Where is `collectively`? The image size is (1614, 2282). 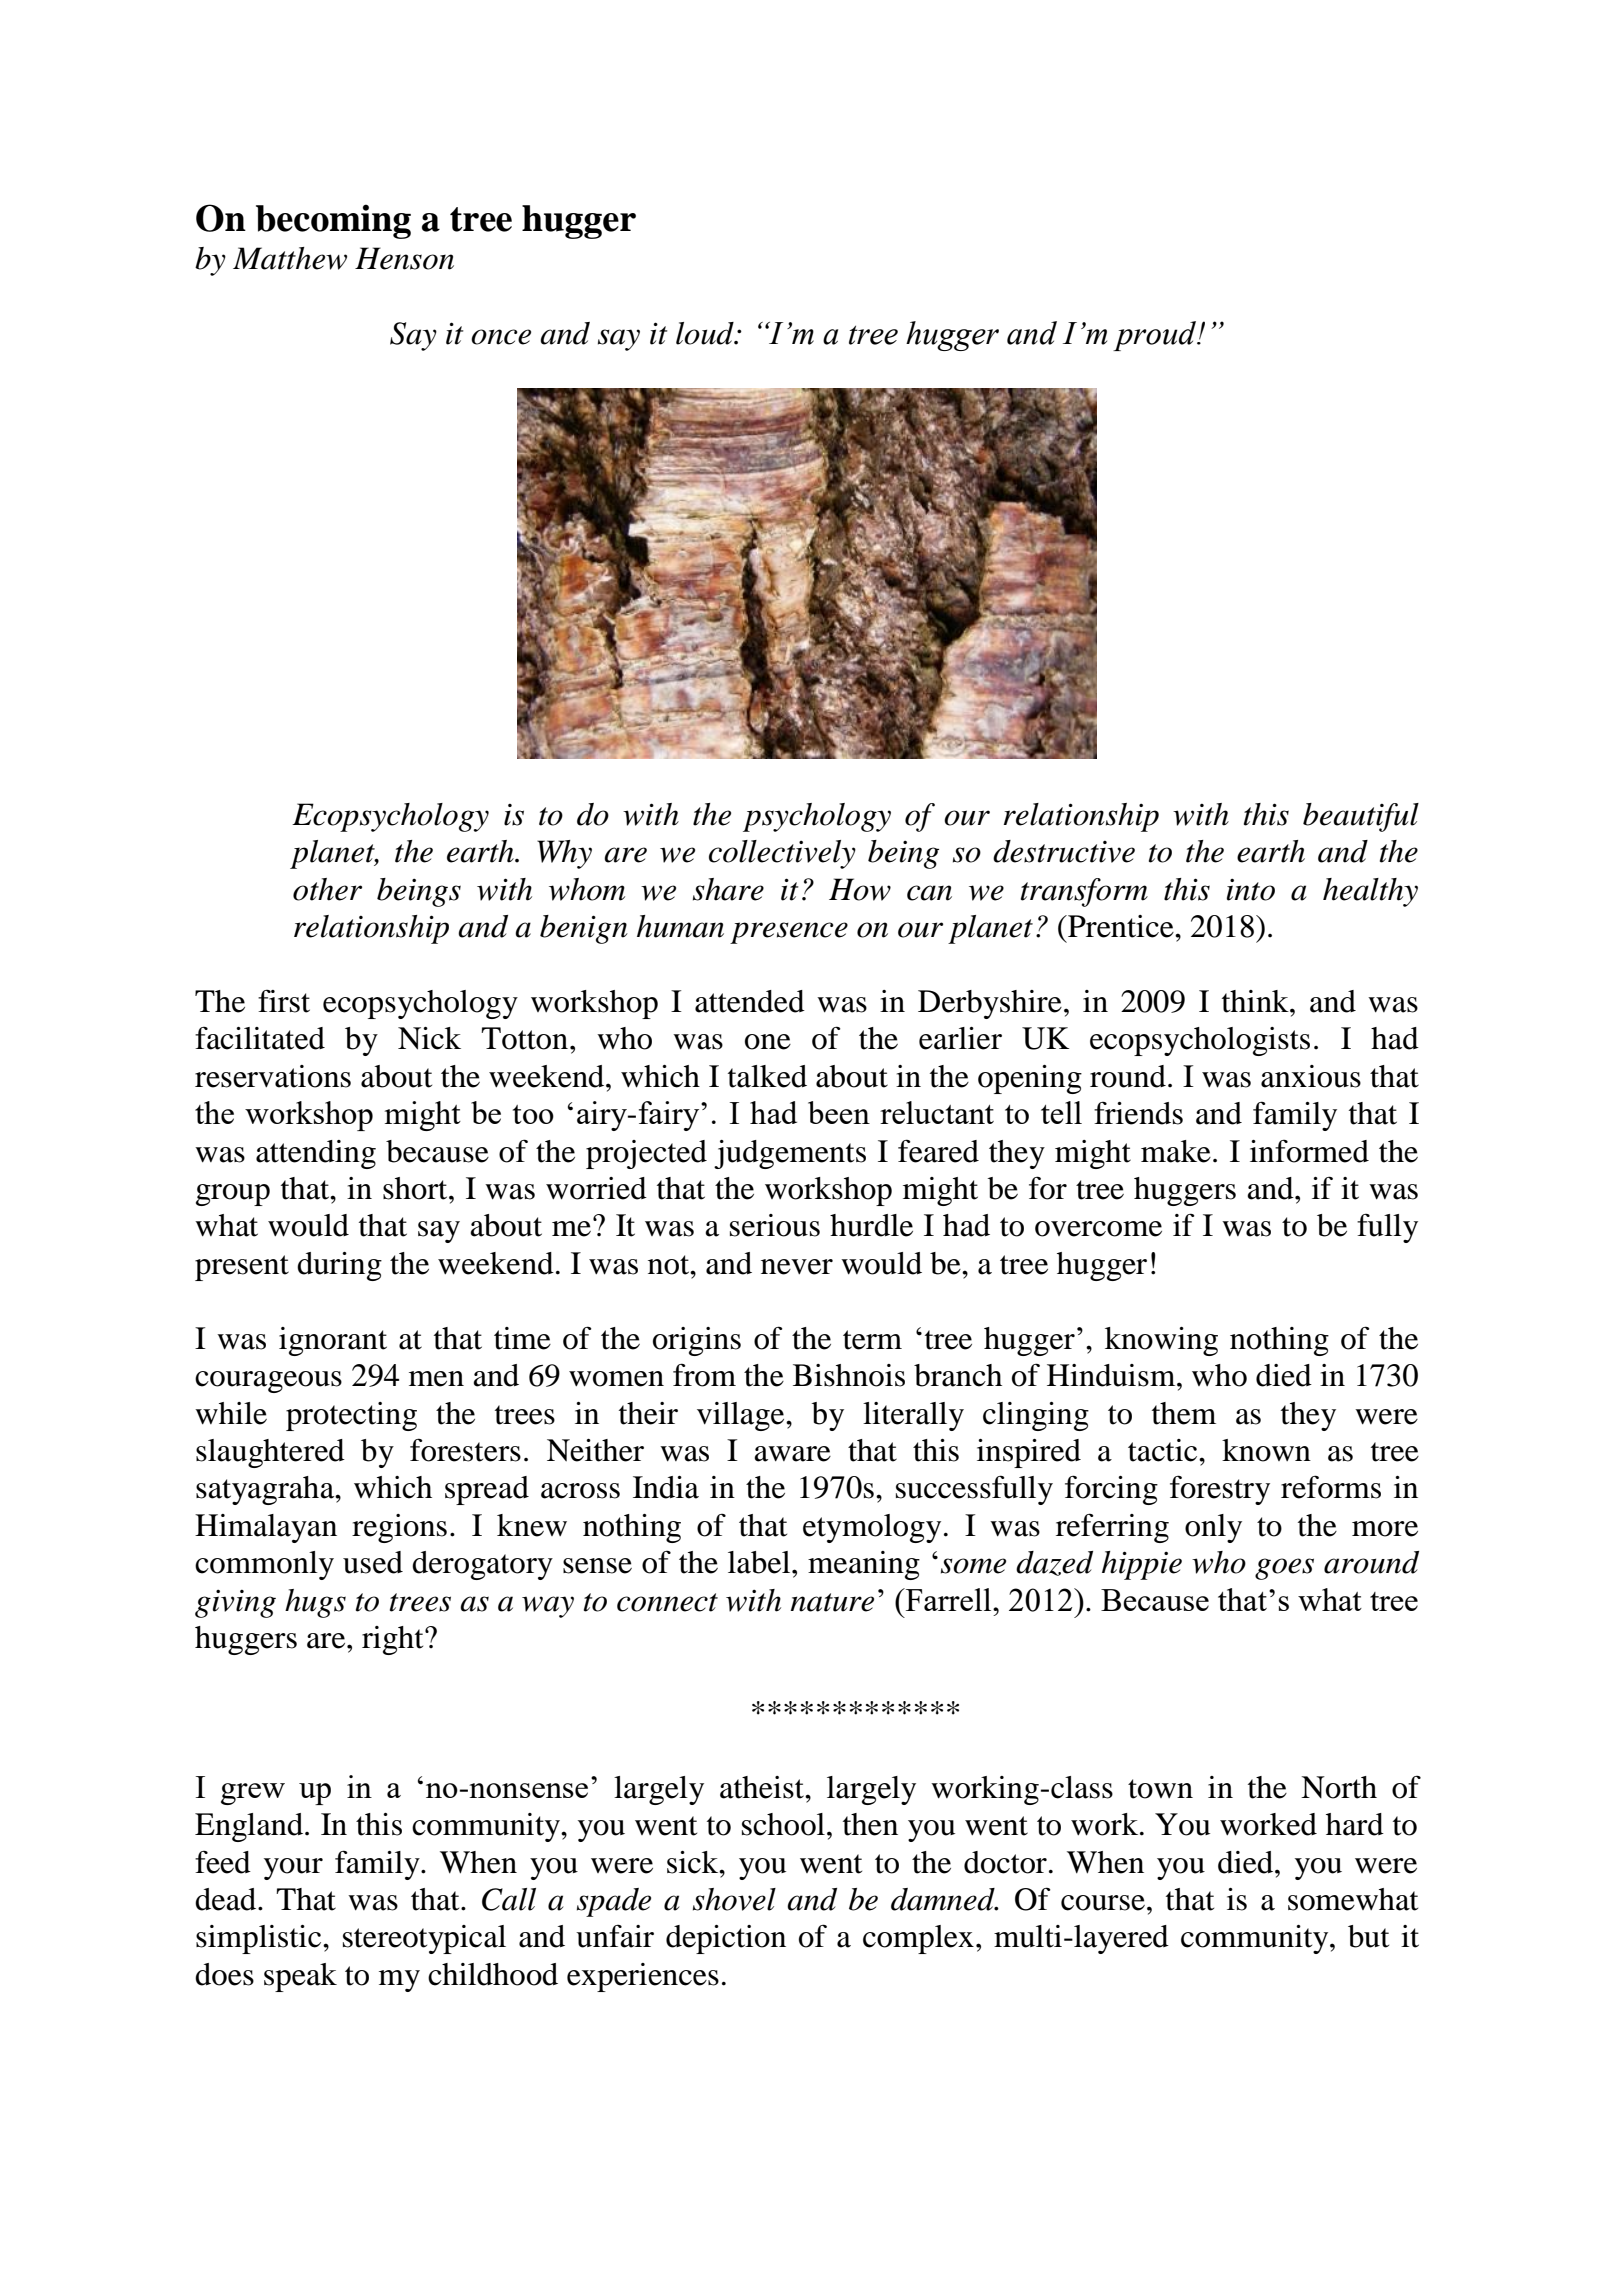
collectively is located at coordinates (782, 854).
